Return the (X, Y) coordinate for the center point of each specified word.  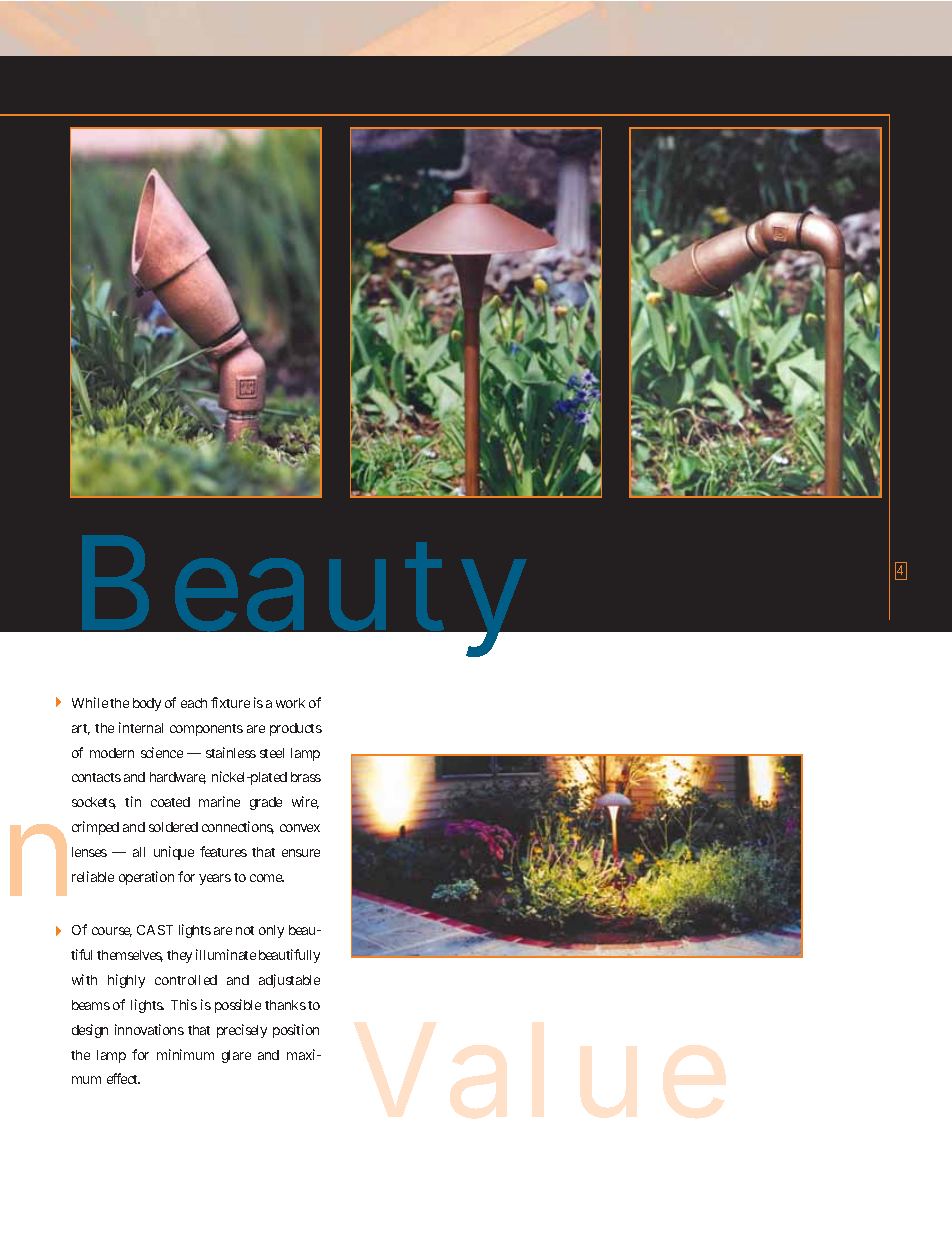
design (90, 1031)
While (90, 702)
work (290, 703)
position (296, 1031)
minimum (185, 1054)
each (194, 703)
